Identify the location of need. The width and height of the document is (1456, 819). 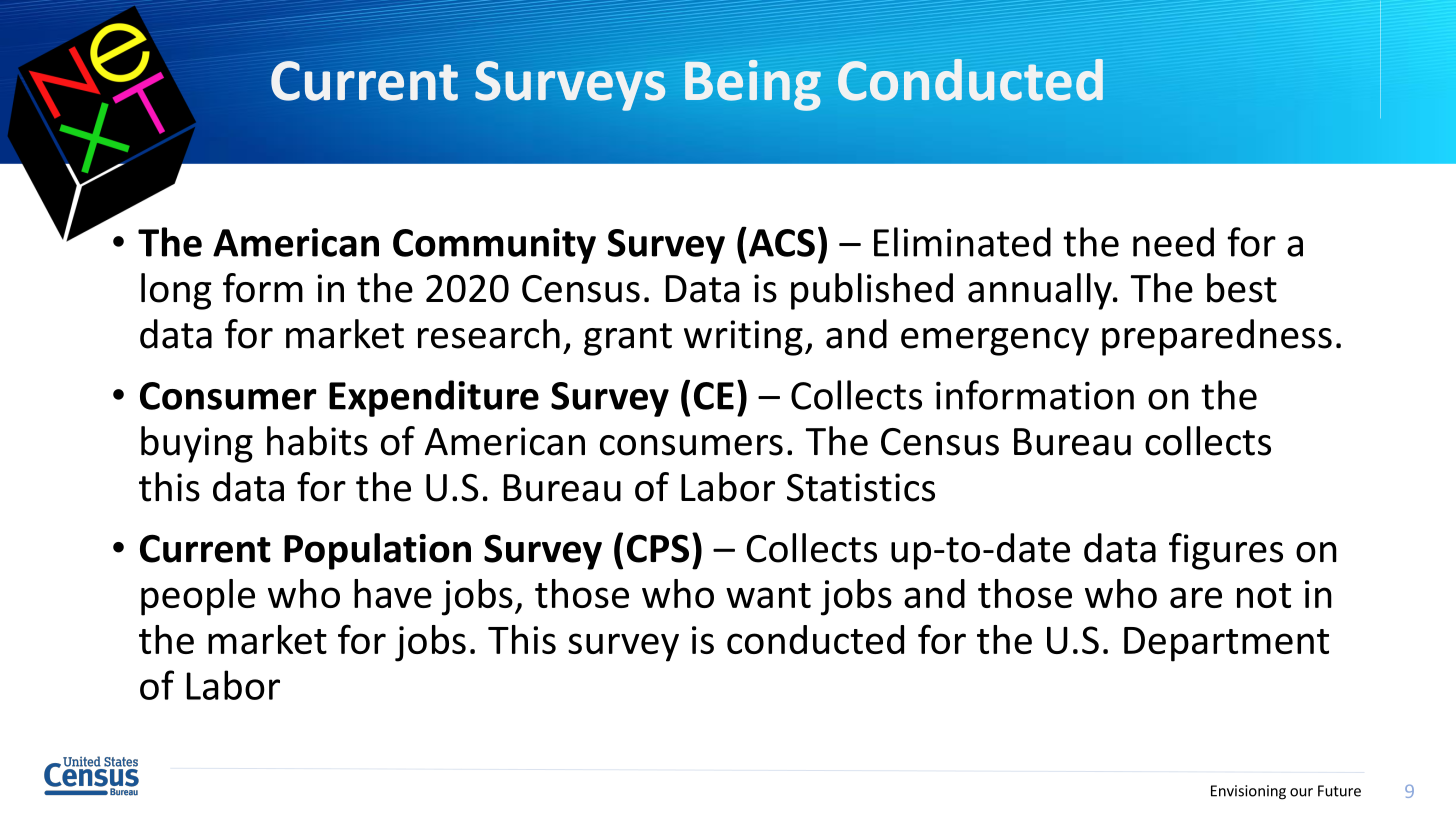
(1173, 242).
